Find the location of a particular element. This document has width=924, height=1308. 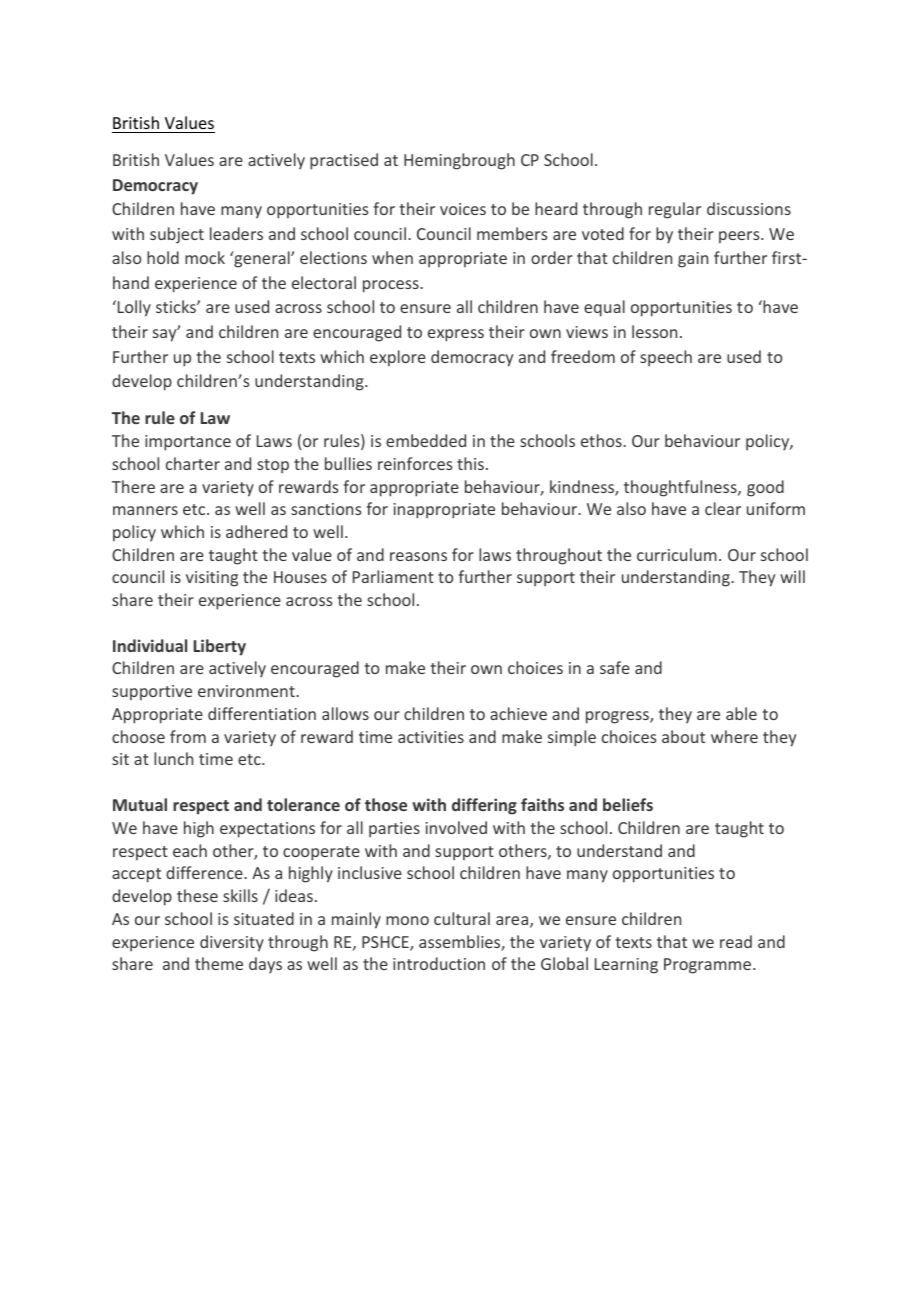

cultural is located at coordinates (462, 918).
